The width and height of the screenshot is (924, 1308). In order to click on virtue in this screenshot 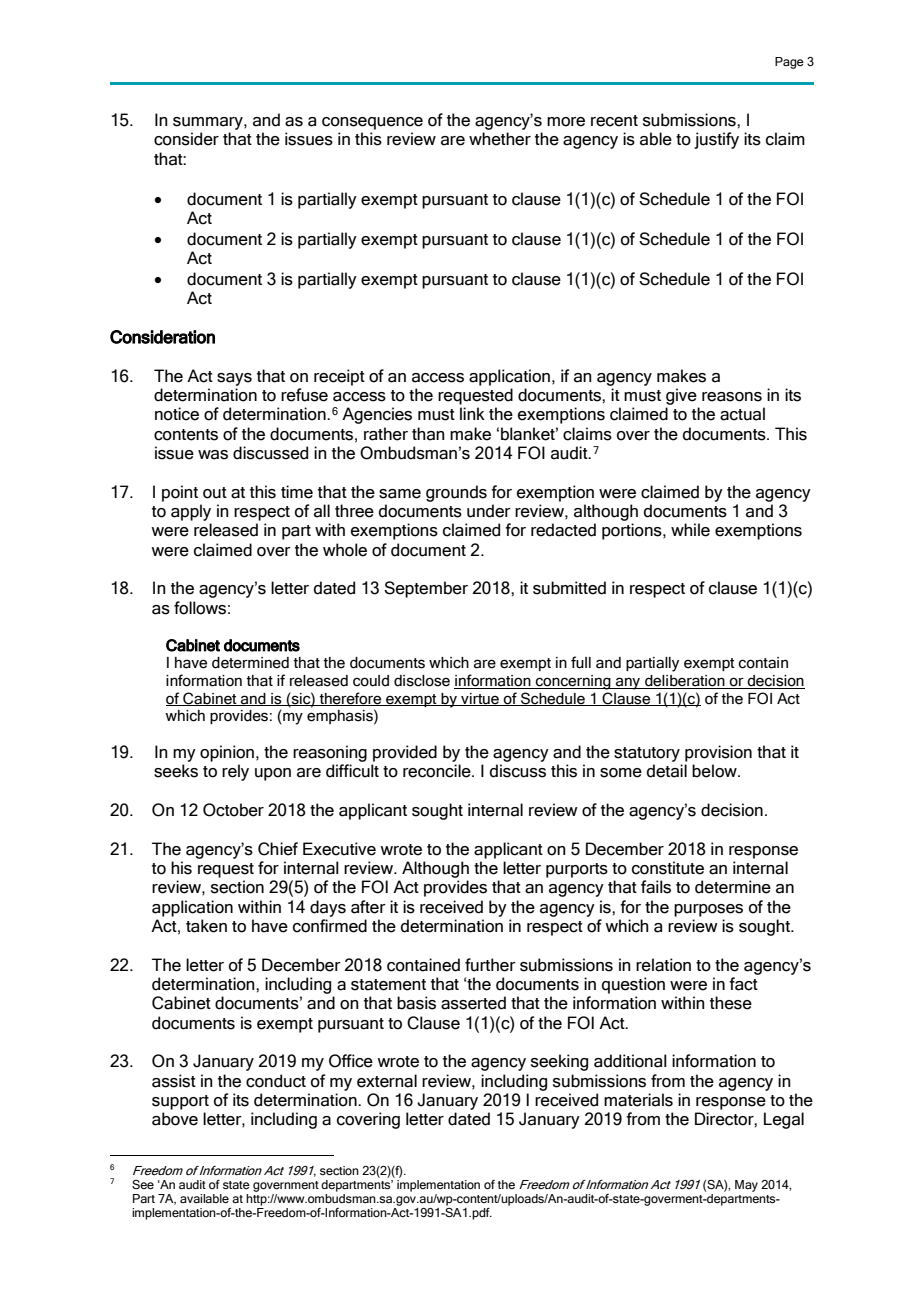, I will do `click(480, 699)`.
